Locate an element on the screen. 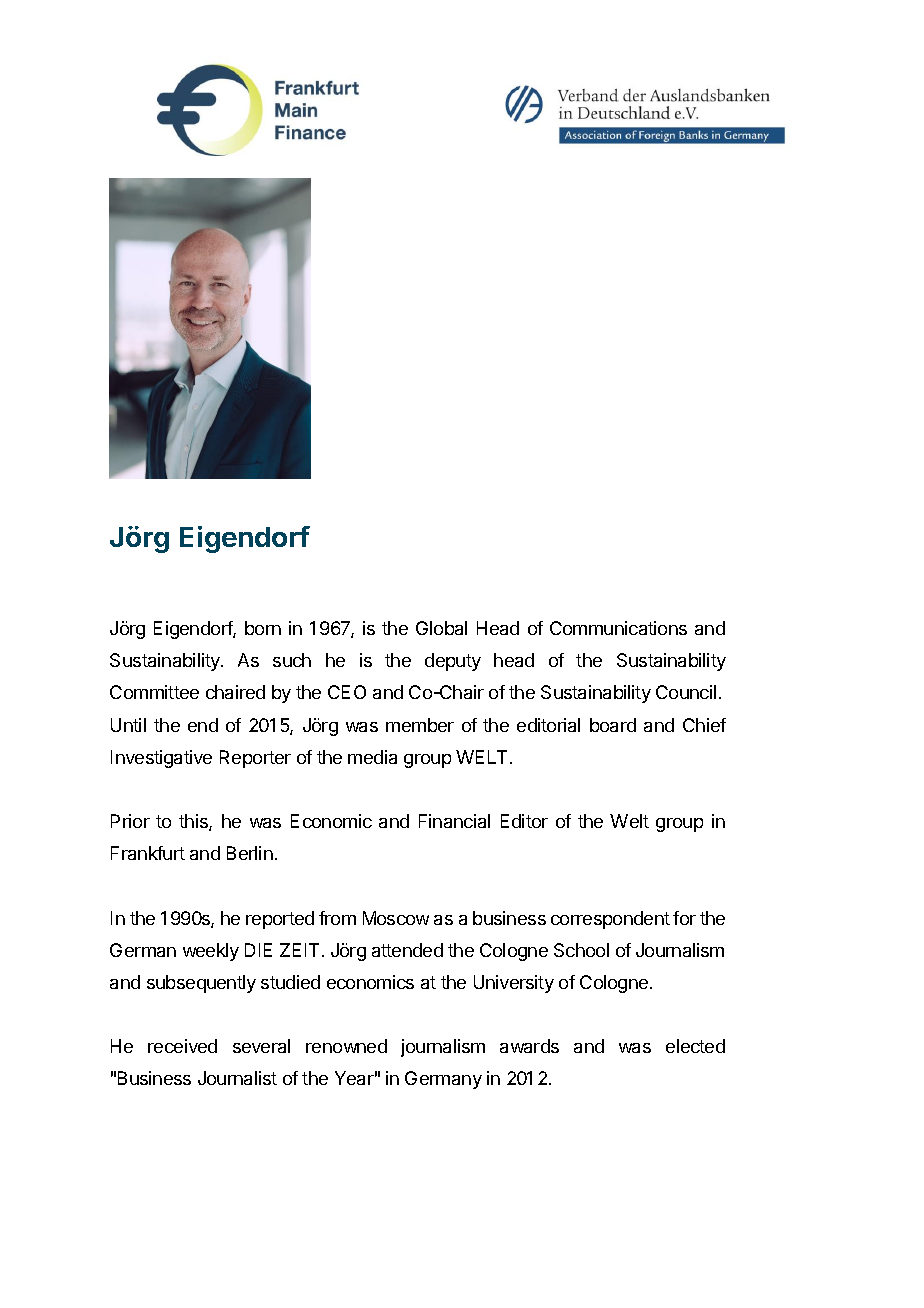  renowned is located at coordinates (346, 1046).
